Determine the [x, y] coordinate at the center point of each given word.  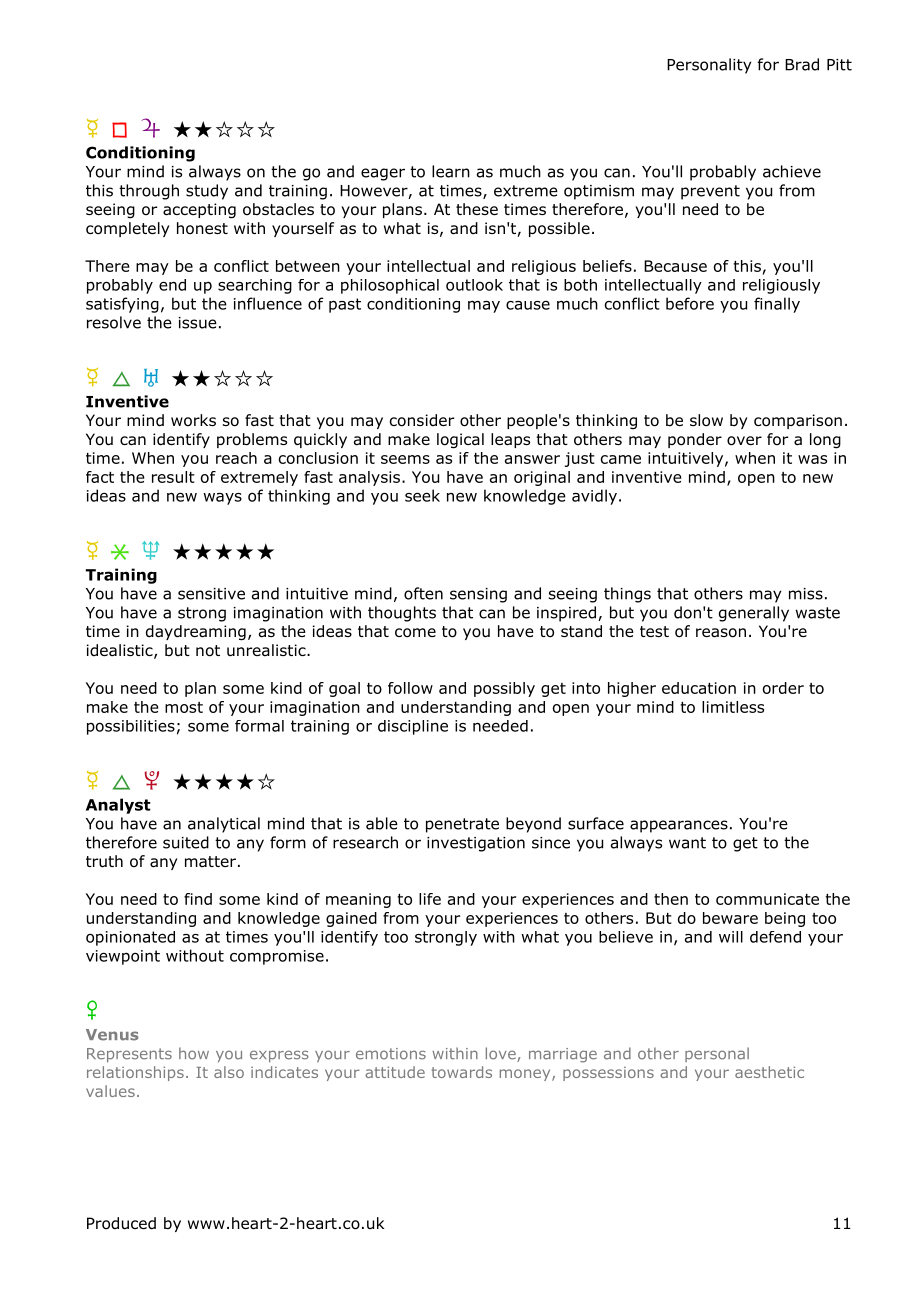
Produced [121, 1223]
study [207, 192]
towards [462, 1072]
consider [422, 420]
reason [721, 633]
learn [451, 171]
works [193, 420]
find [198, 899]
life [430, 899]
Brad [802, 64]
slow [706, 420]
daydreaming [196, 633]
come [415, 633]
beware [730, 918]
